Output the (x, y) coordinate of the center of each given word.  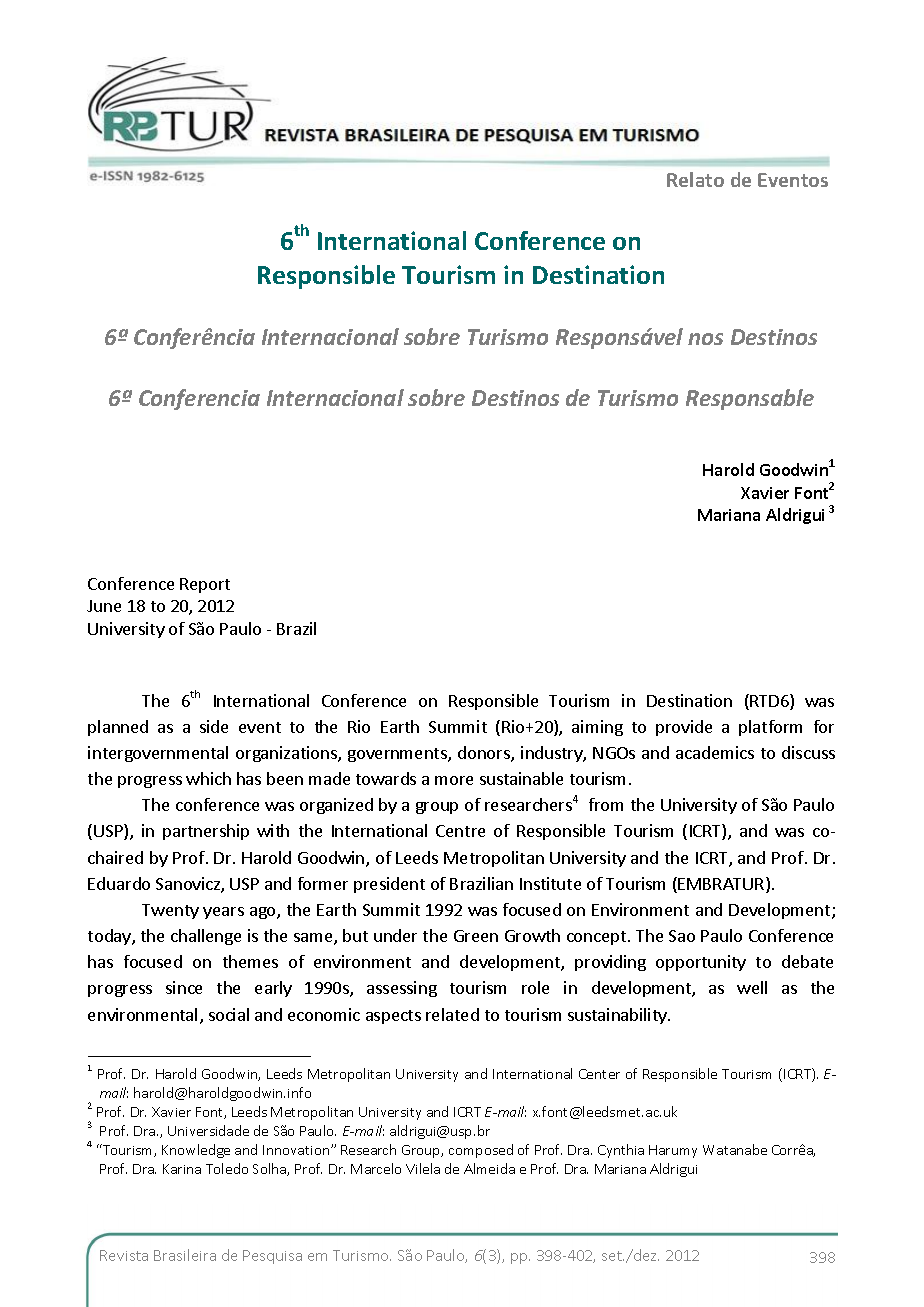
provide (684, 728)
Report (205, 585)
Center (599, 1074)
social (229, 1014)
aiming (597, 728)
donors (485, 754)
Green (476, 936)
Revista (124, 1255)
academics (715, 752)
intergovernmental (158, 754)
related (452, 1014)
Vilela (423, 1168)
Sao (682, 936)
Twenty (170, 911)
